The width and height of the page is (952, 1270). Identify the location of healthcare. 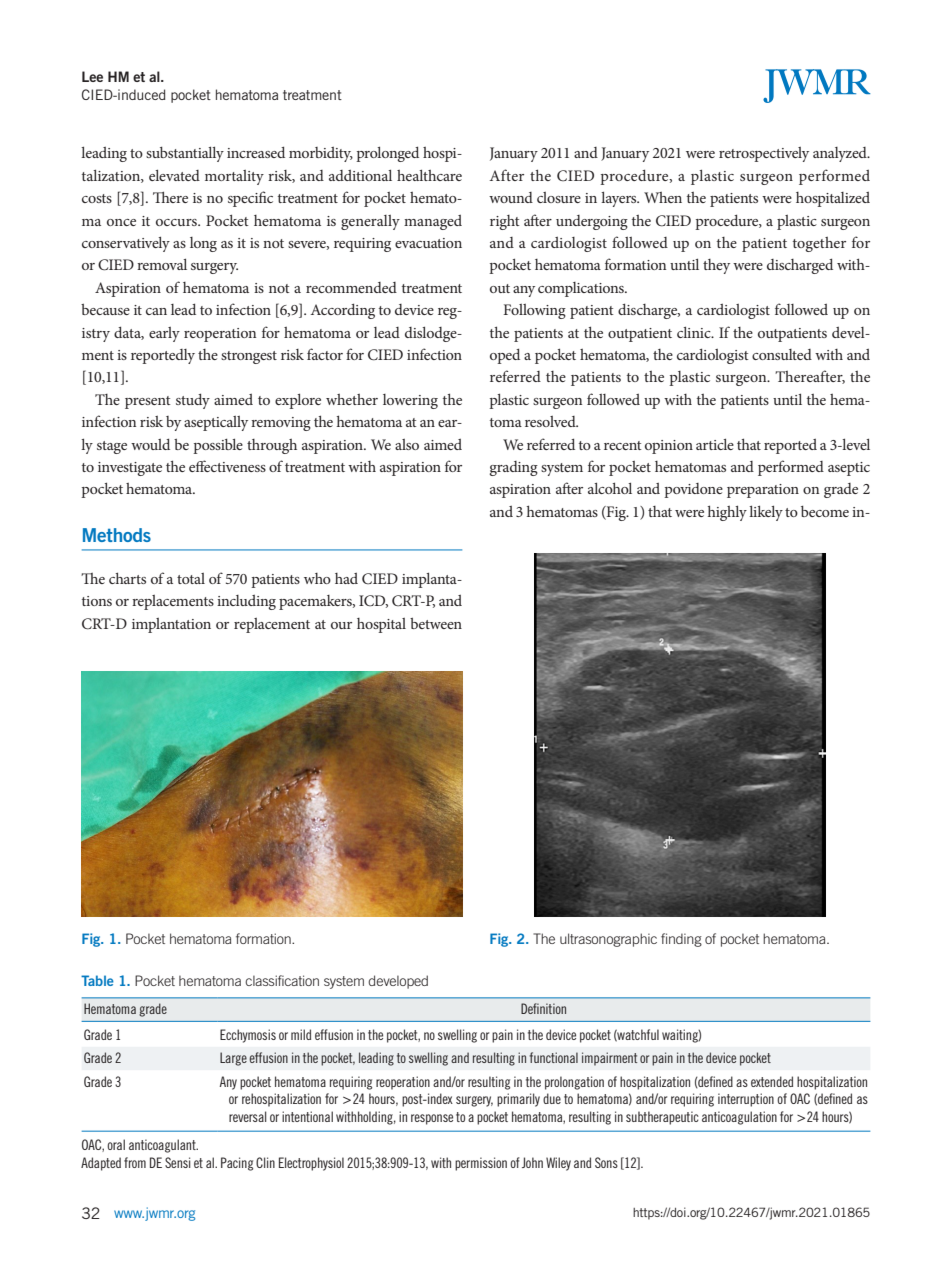
(429, 175).
